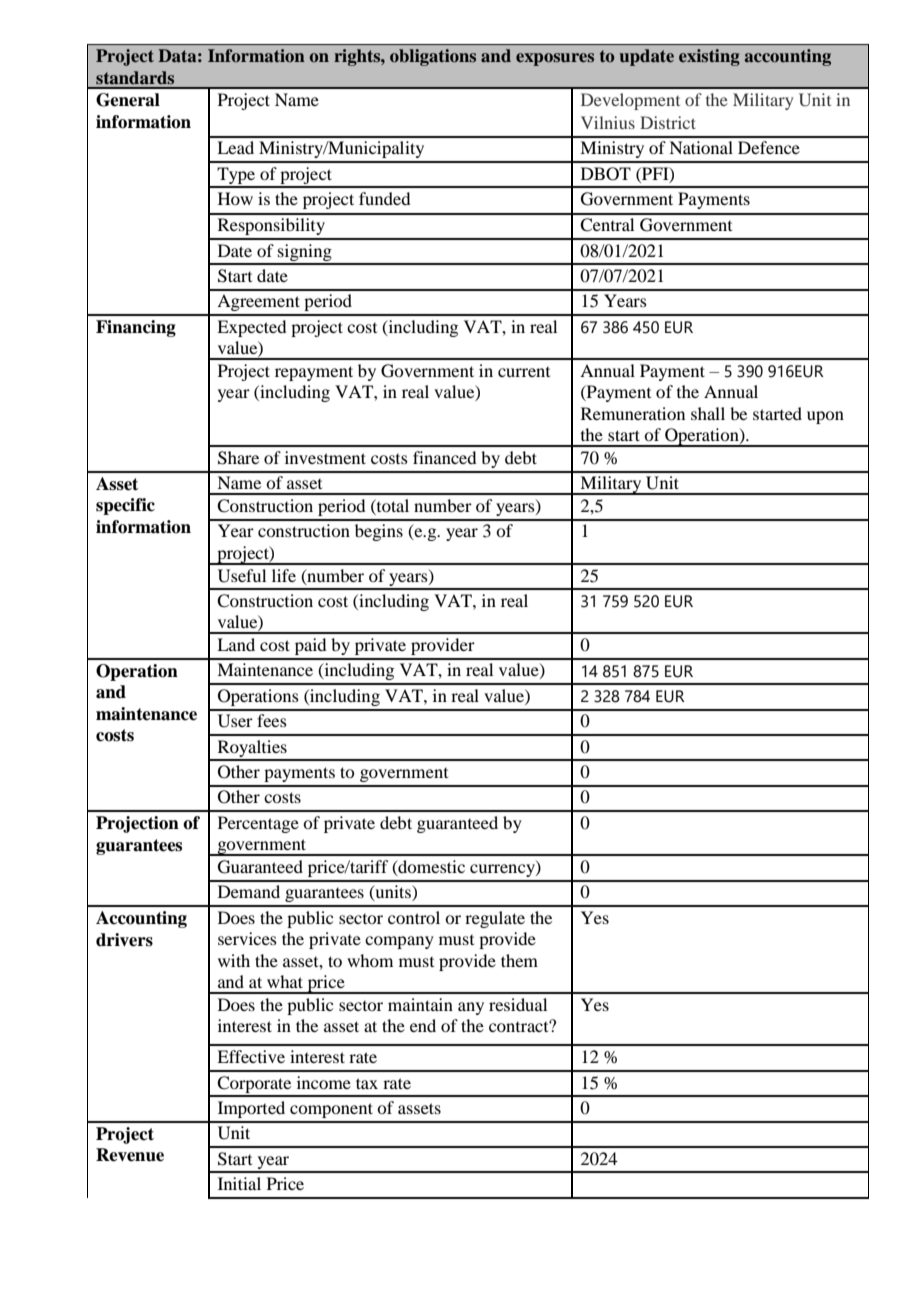 This screenshot has width=924, height=1308. What do you see at coordinates (379, 532) in the screenshot?
I see `begins` at bounding box center [379, 532].
